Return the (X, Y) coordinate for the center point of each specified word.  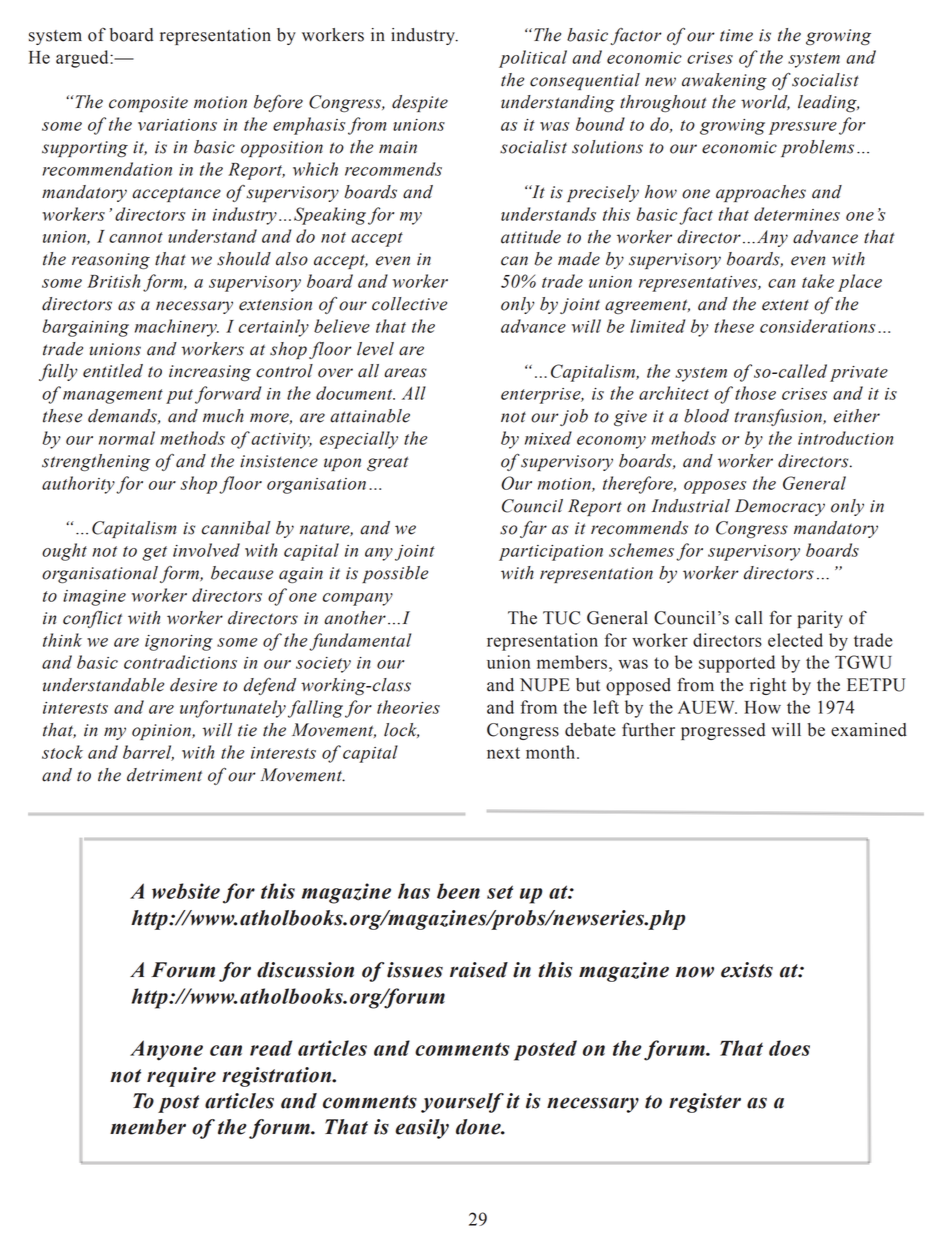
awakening (724, 81)
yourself (462, 1103)
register (705, 1103)
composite (148, 104)
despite (420, 103)
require (181, 1077)
